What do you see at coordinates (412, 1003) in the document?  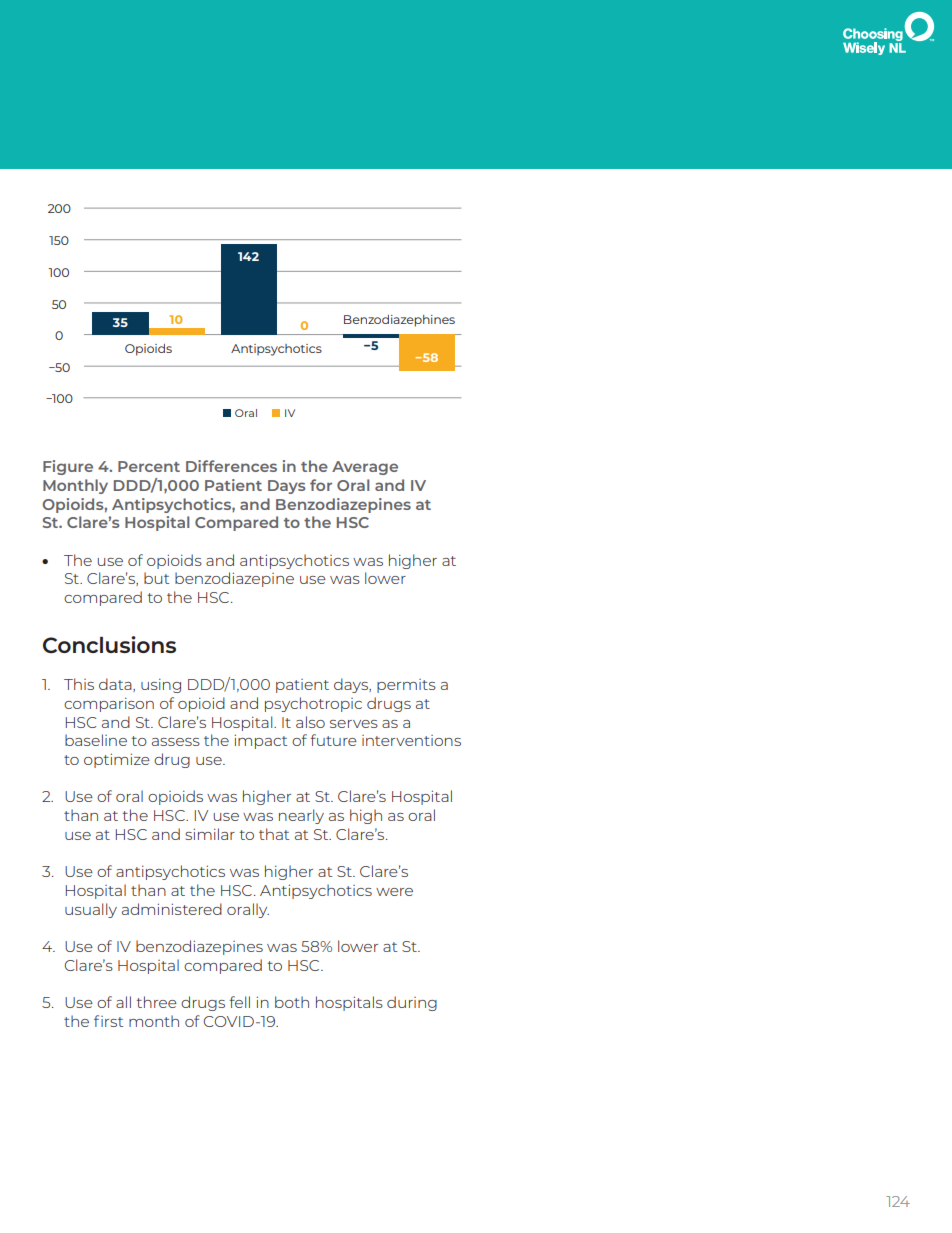 I see `during` at bounding box center [412, 1003].
